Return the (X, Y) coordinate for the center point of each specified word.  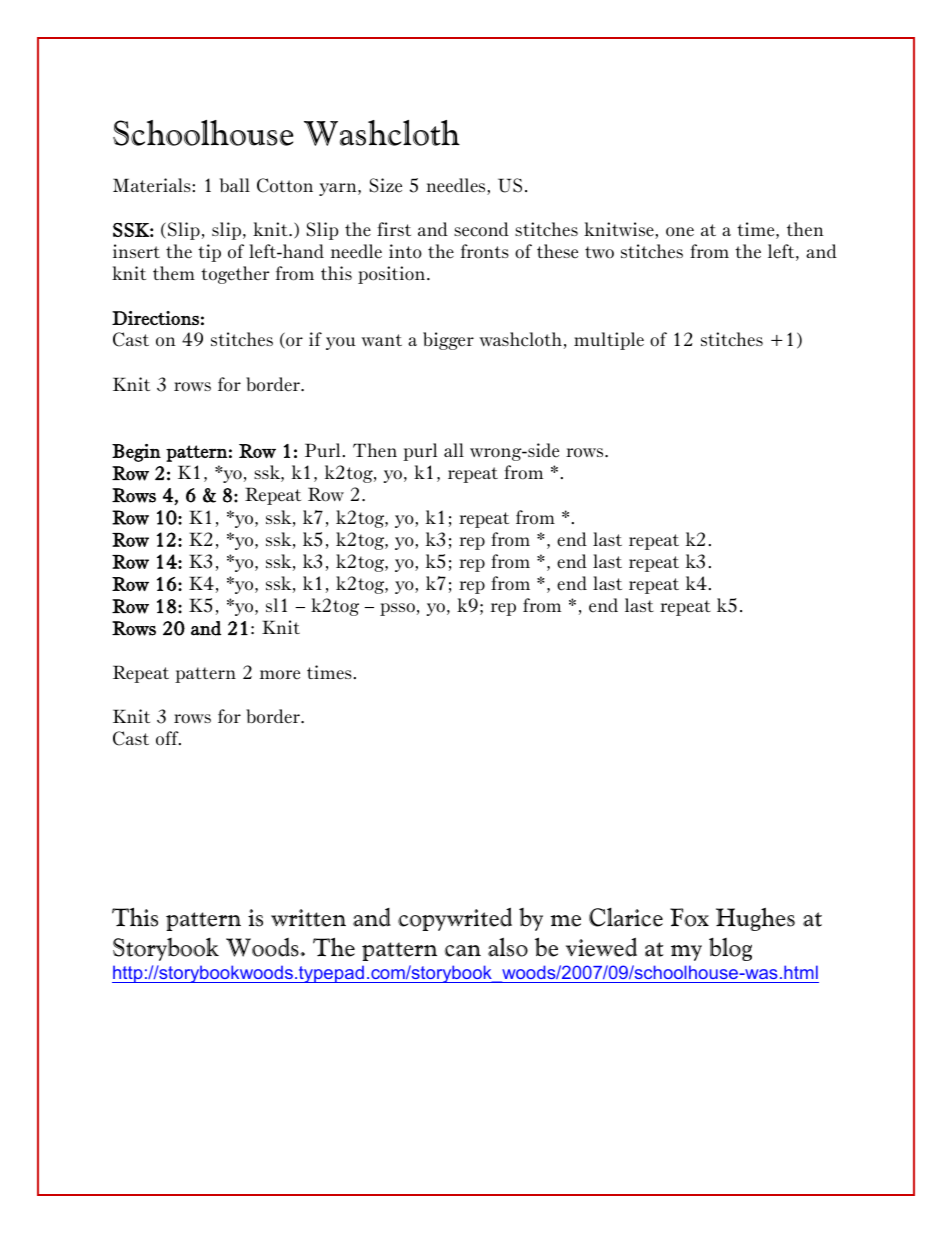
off (168, 738)
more (280, 675)
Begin (136, 453)
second (481, 229)
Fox (689, 917)
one (680, 232)
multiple (609, 341)
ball (235, 185)
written (308, 918)
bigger (448, 341)
